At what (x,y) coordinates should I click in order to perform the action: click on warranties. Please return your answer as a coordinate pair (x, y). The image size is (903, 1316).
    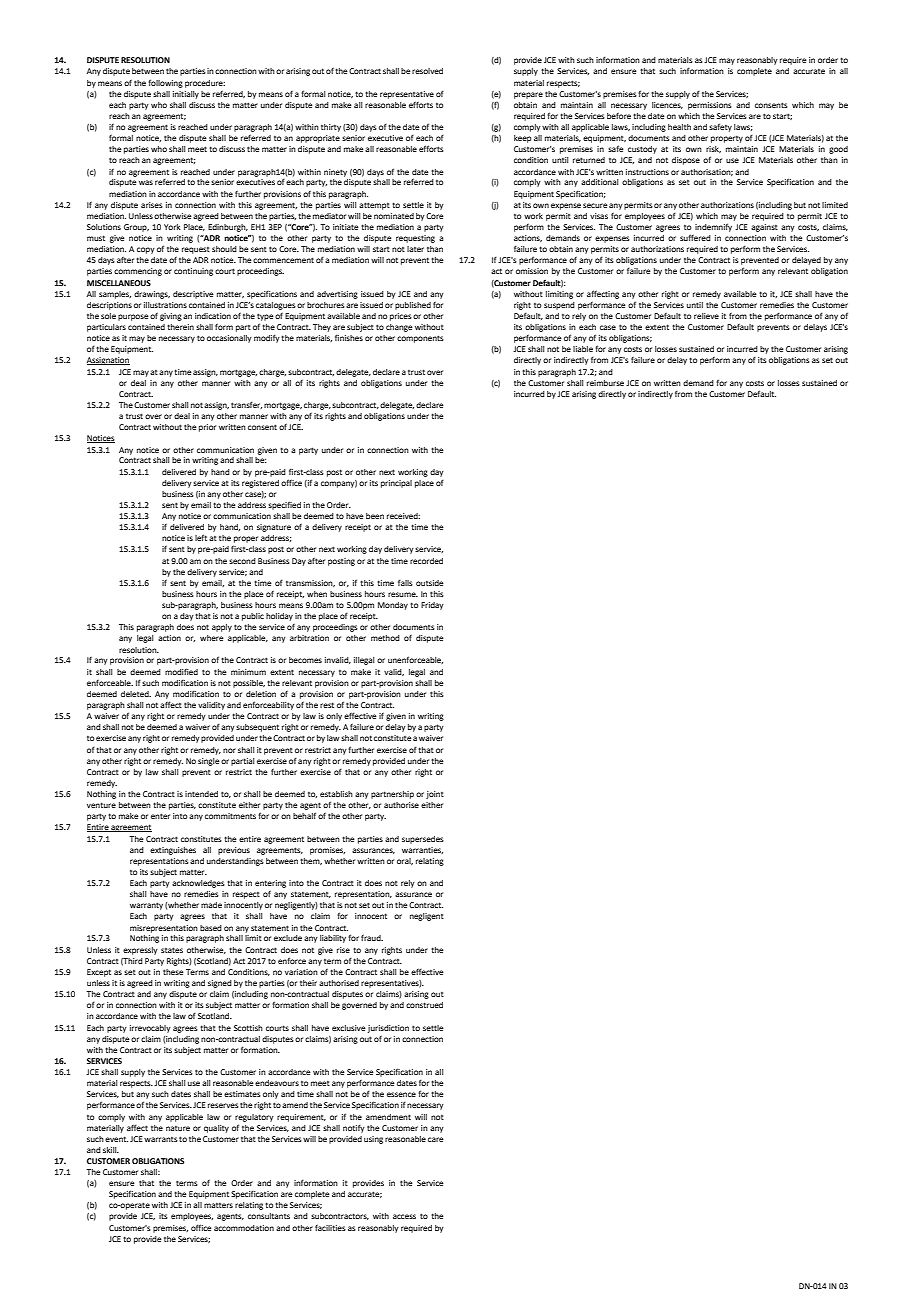
    Looking at the image, I should click on (422, 850).
